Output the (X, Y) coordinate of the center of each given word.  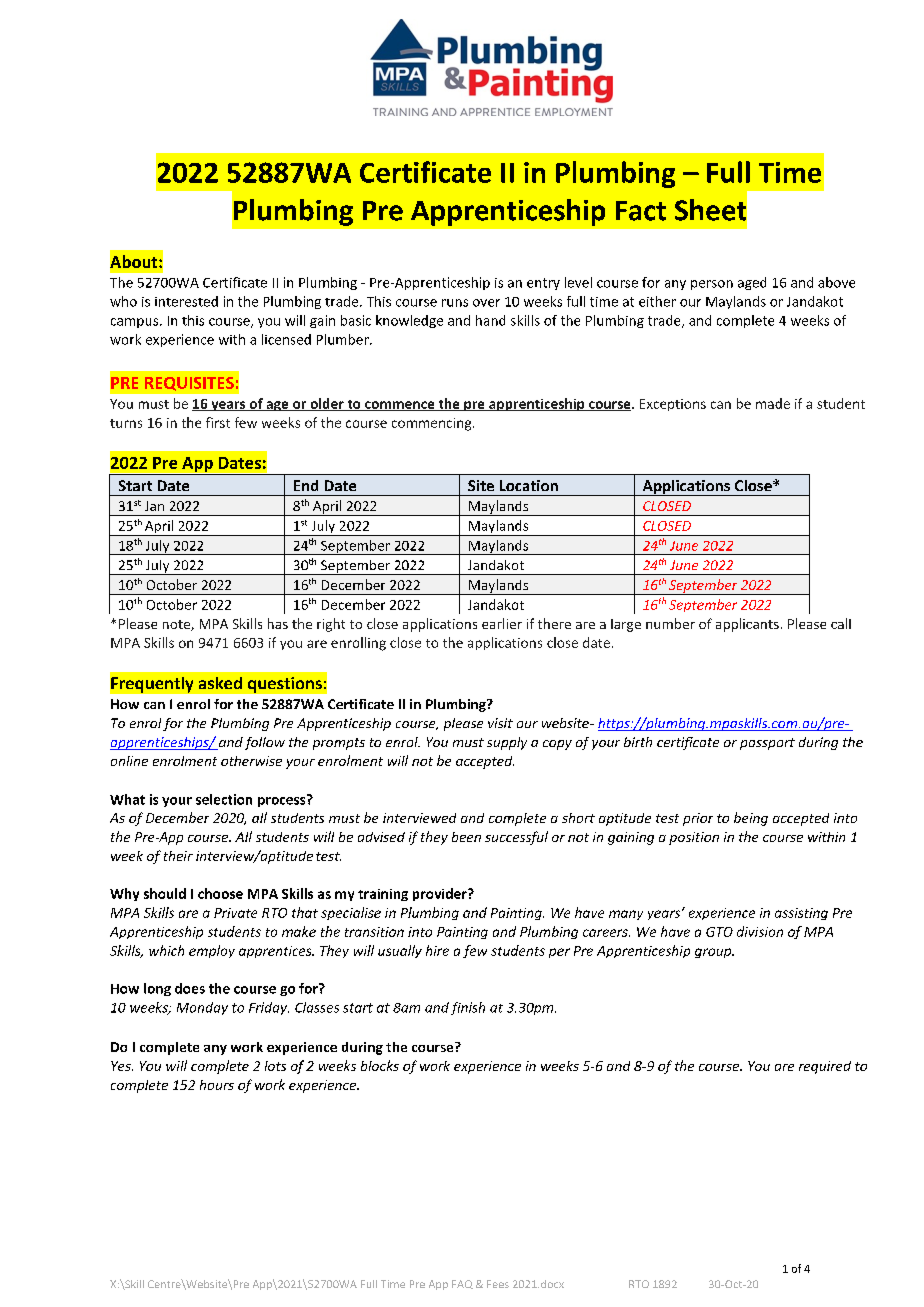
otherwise (251, 761)
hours (217, 1085)
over (486, 303)
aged (752, 283)
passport (767, 744)
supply (507, 743)
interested (186, 301)
